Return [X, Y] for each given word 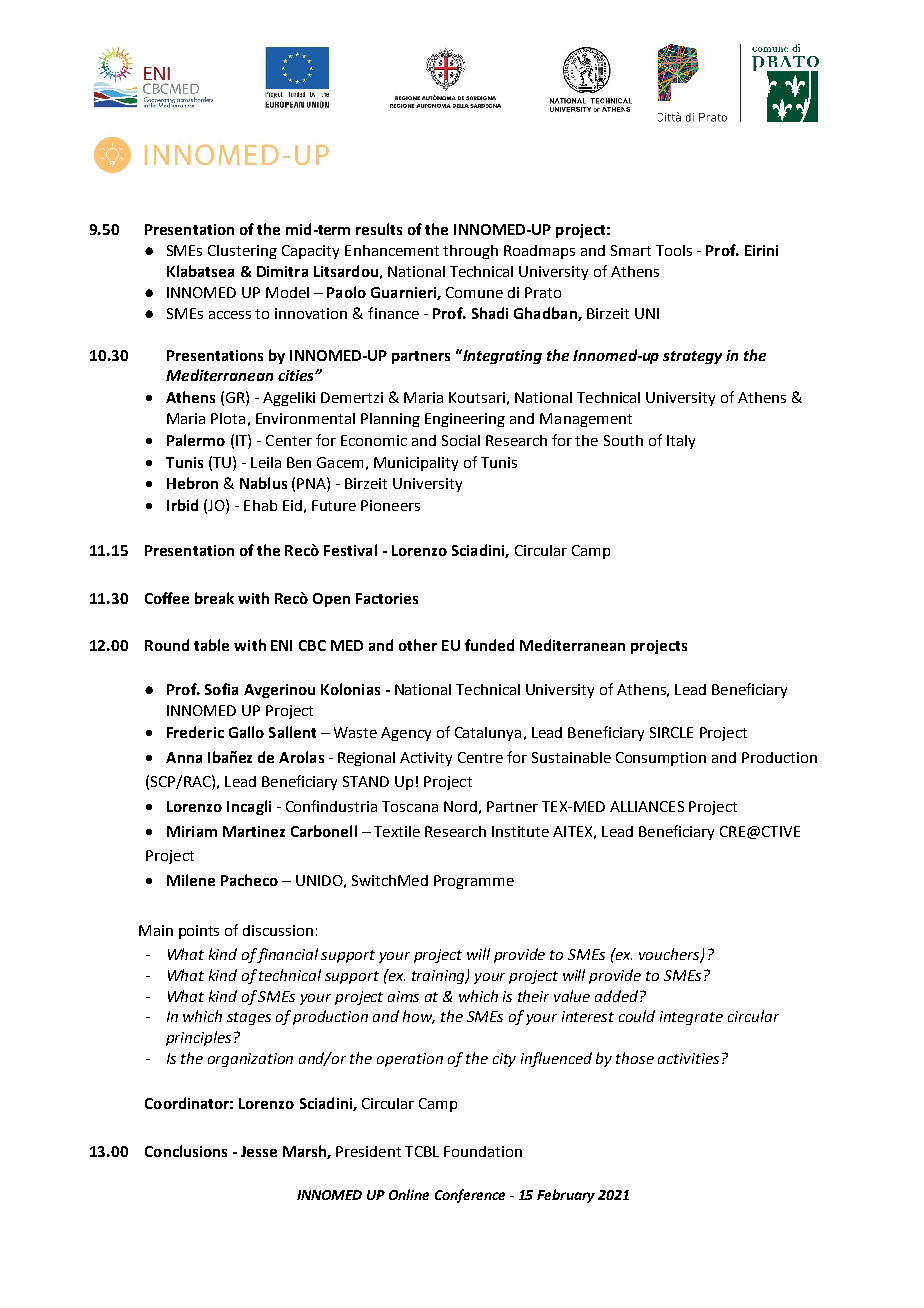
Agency [406, 734]
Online [409, 1194]
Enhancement [392, 250]
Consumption [661, 759]
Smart [631, 250]
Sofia [221, 689]
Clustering [242, 252]
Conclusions [186, 1151]
